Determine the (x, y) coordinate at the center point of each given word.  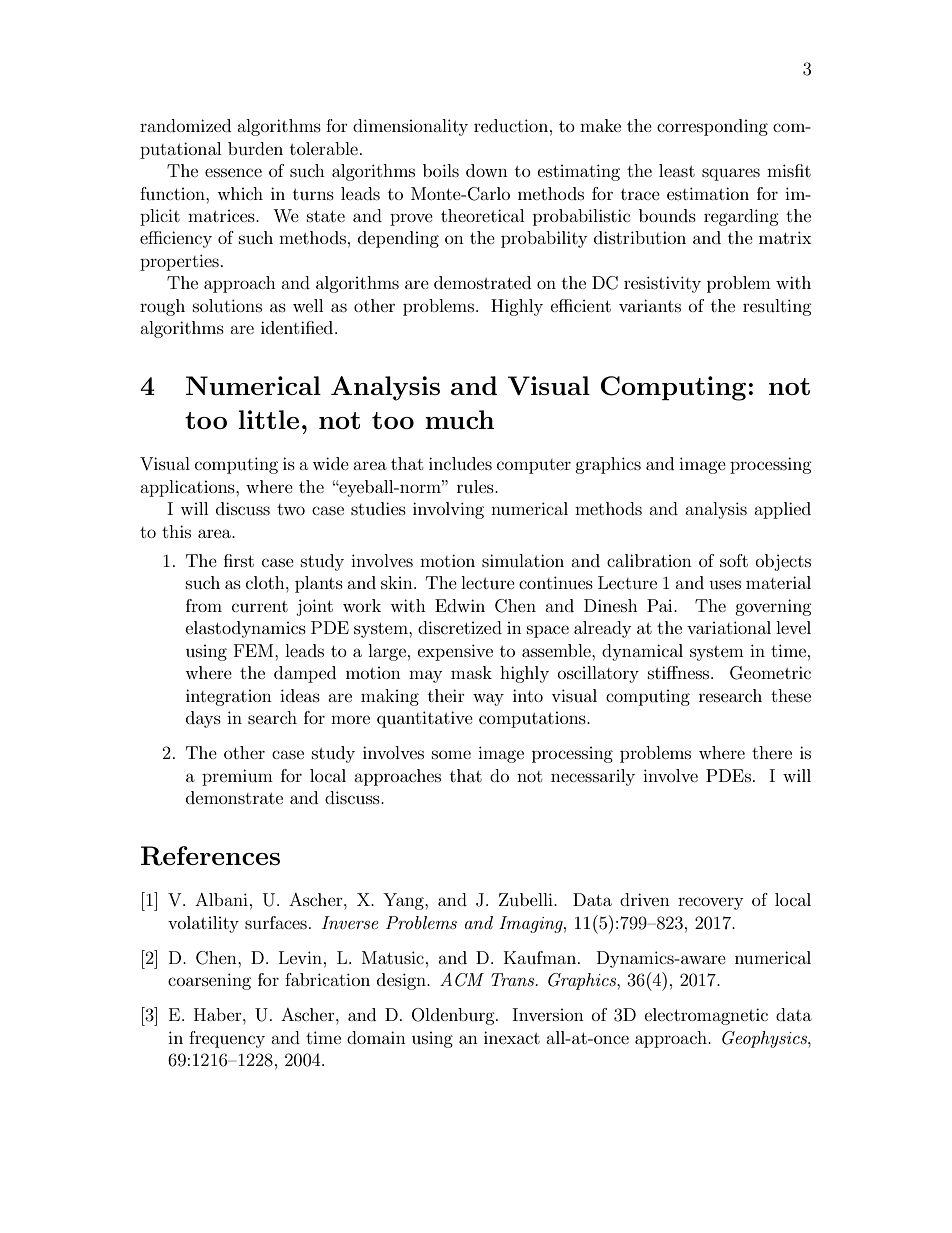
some (451, 754)
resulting (777, 307)
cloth (266, 582)
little (268, 419)
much (459, 419)
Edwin (460, 605)
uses (725, 584)
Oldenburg (454, 1016)
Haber (219, 1014)
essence (233, 172)
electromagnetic (706, 1016)
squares (731, 174)
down (487, 170)
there (772, 752)
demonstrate (234, 797)
